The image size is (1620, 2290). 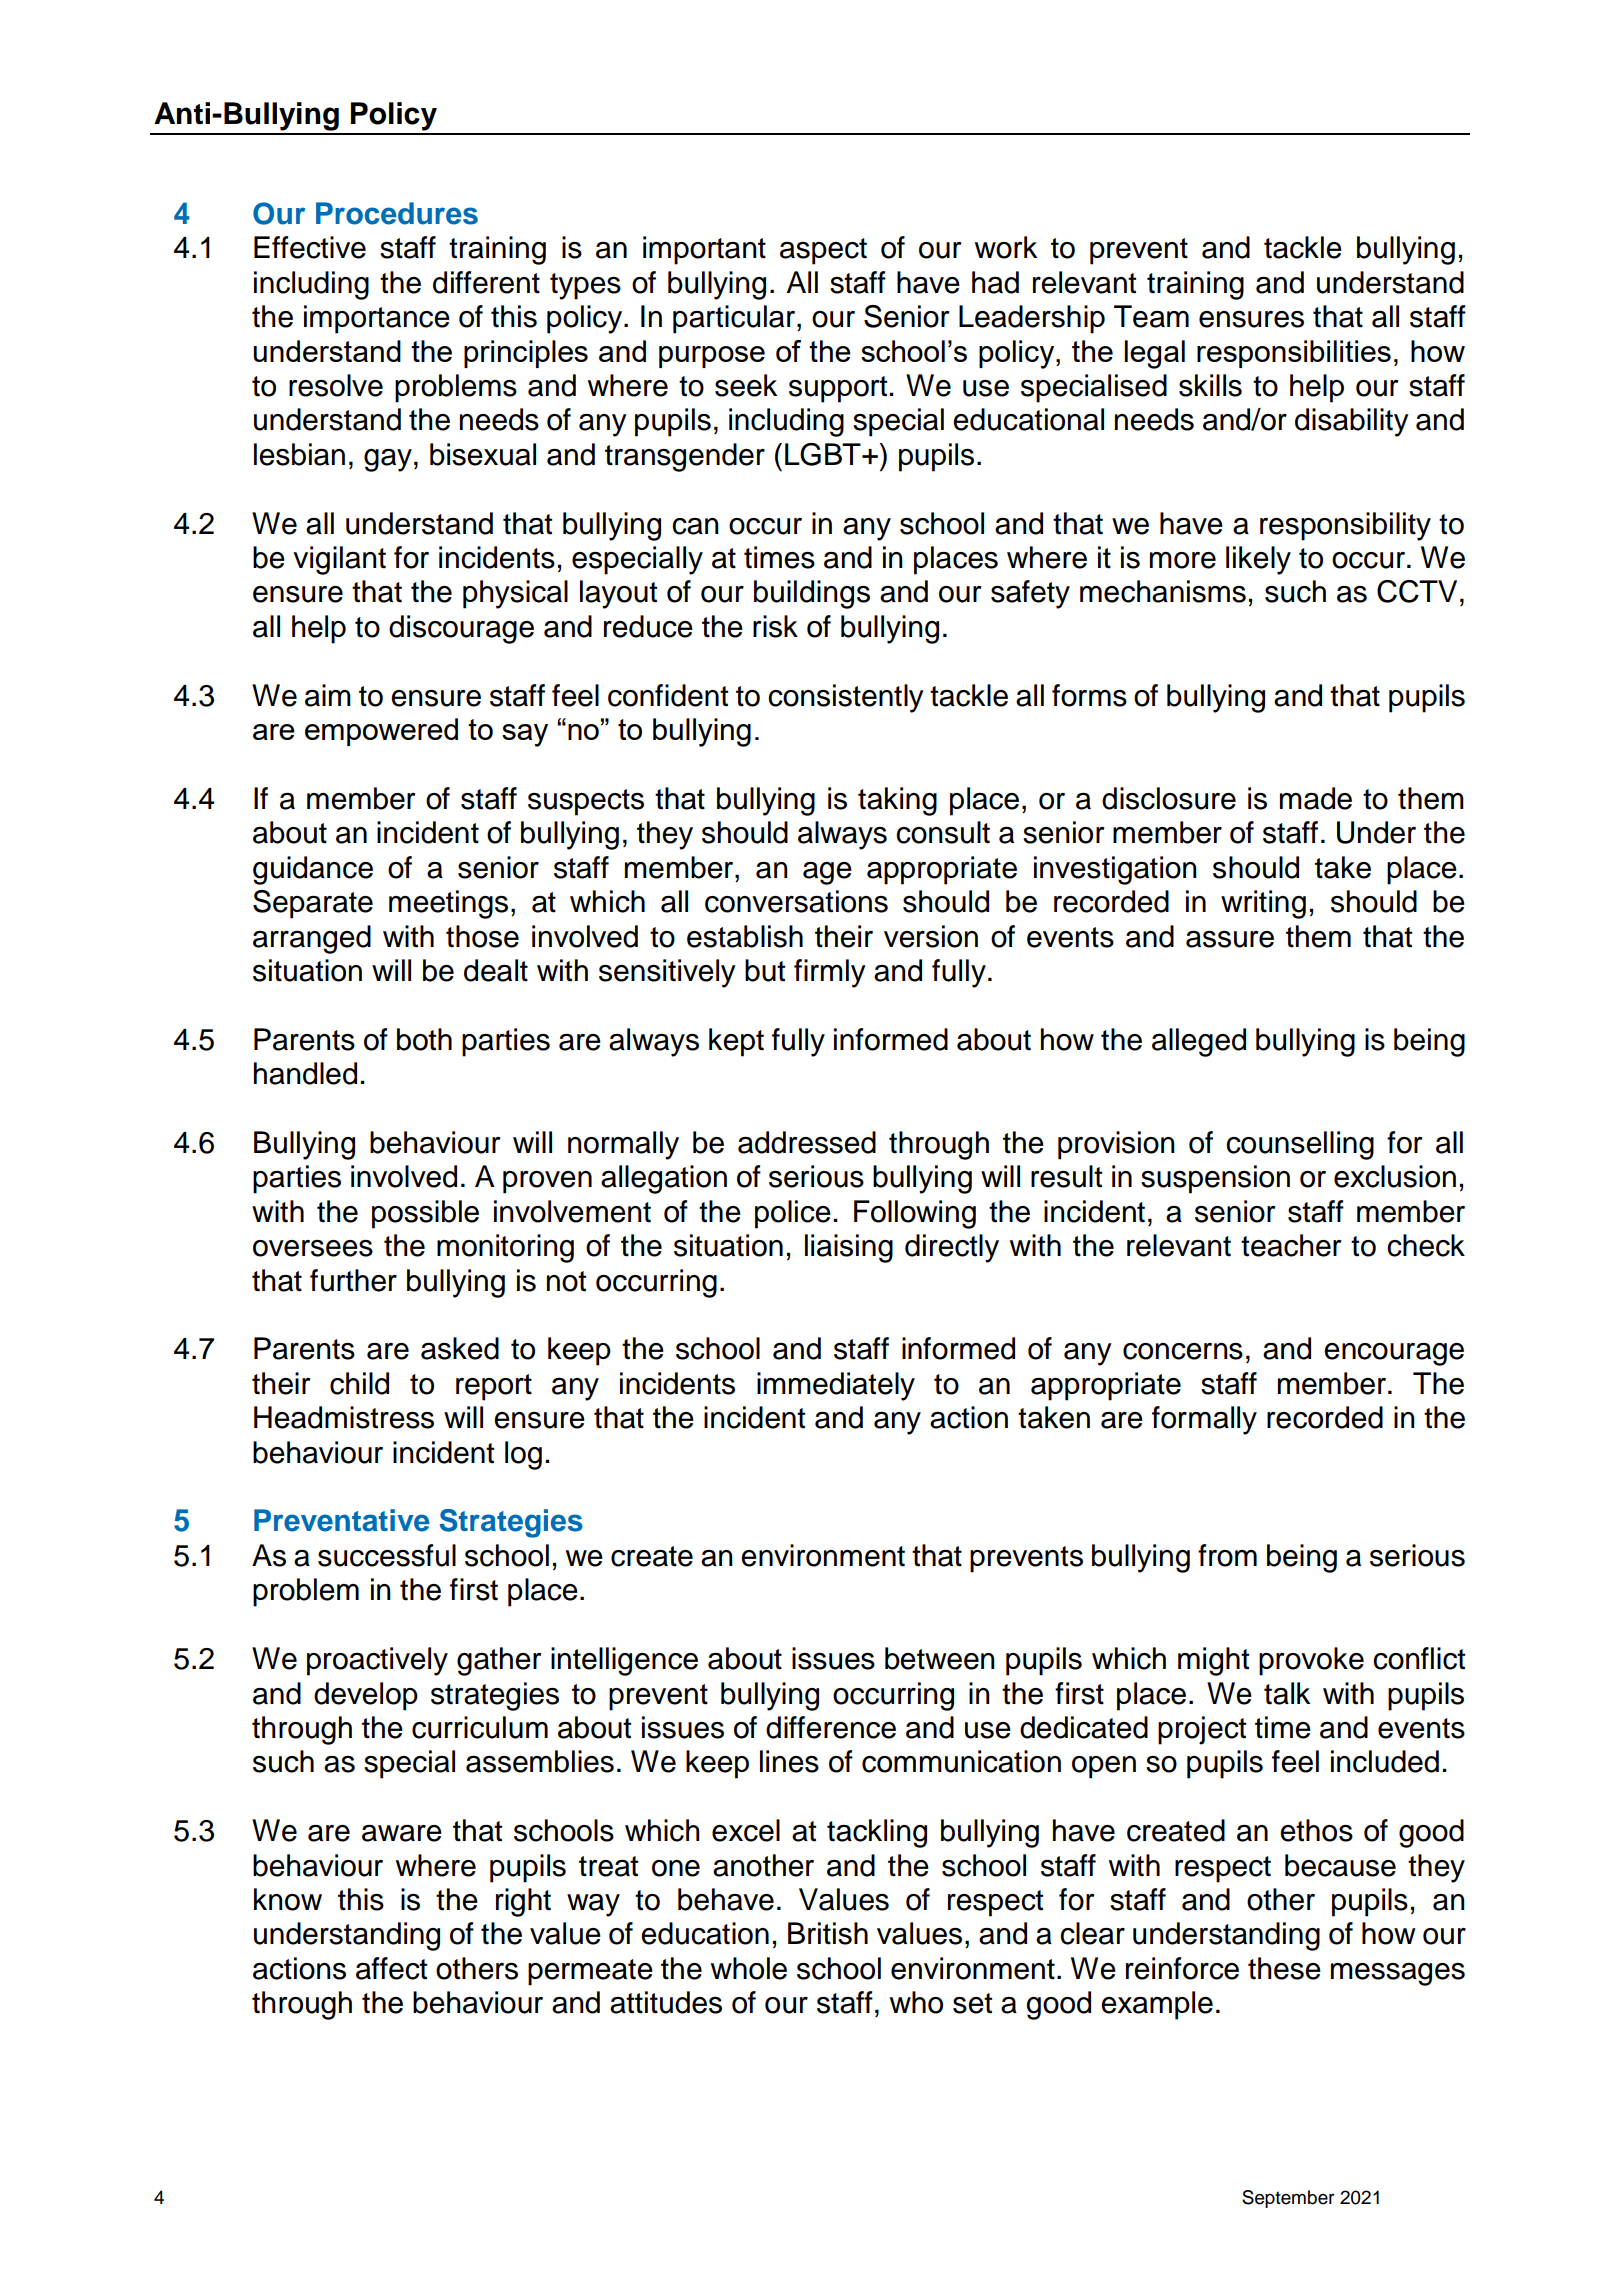 I want to click on affect, so click(x=391, y=1968).
